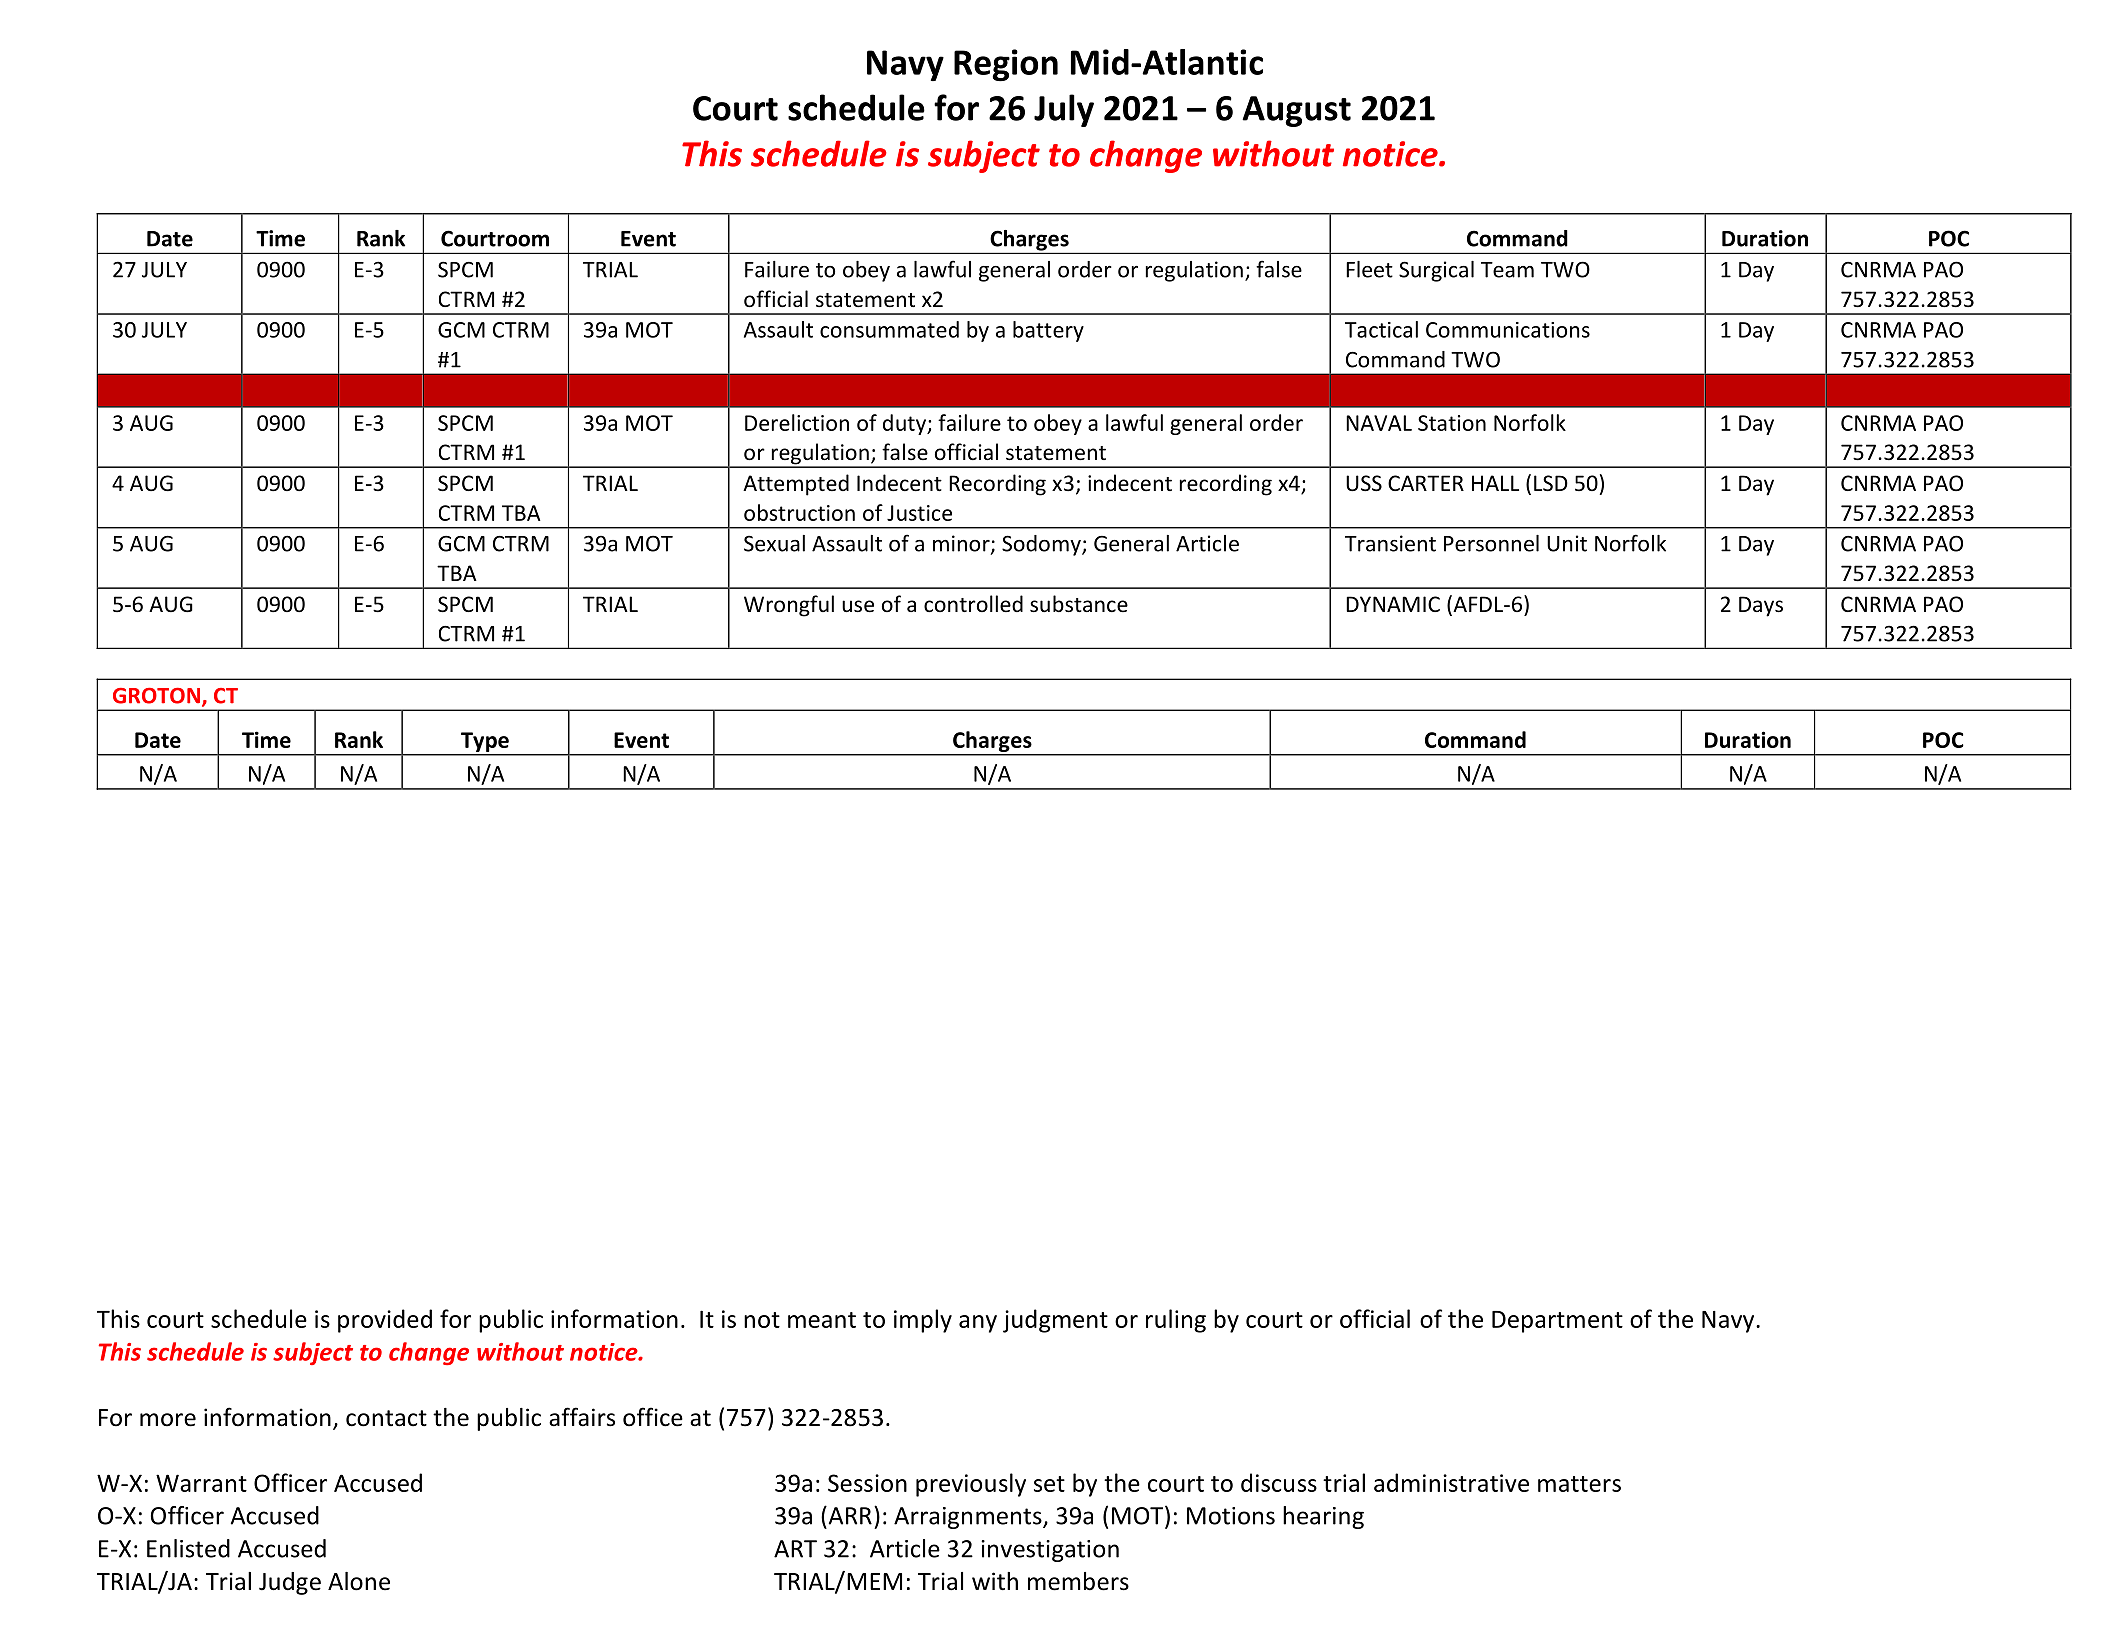  What do you see at coordinates (359, 1581) in the image?
I see `Alone` at bounding box center [359, 1581].
